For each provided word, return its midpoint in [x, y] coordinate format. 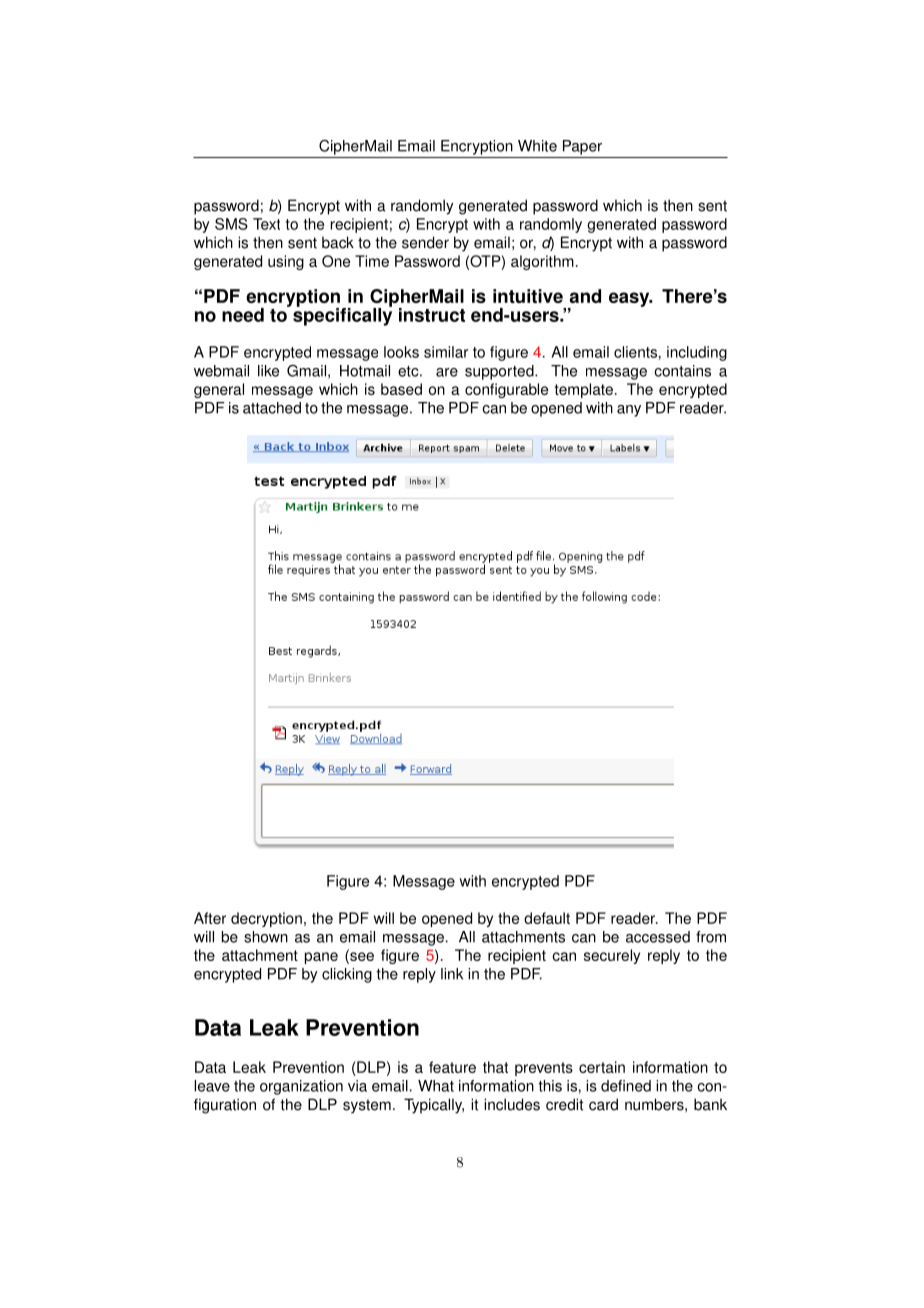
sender [425, 242]
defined [626, 1086]
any [629, 411]
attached [272, 408]
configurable [506, 390]
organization [301, 1087]
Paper [582, 147]
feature [452, 1067]
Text [266, 224]
